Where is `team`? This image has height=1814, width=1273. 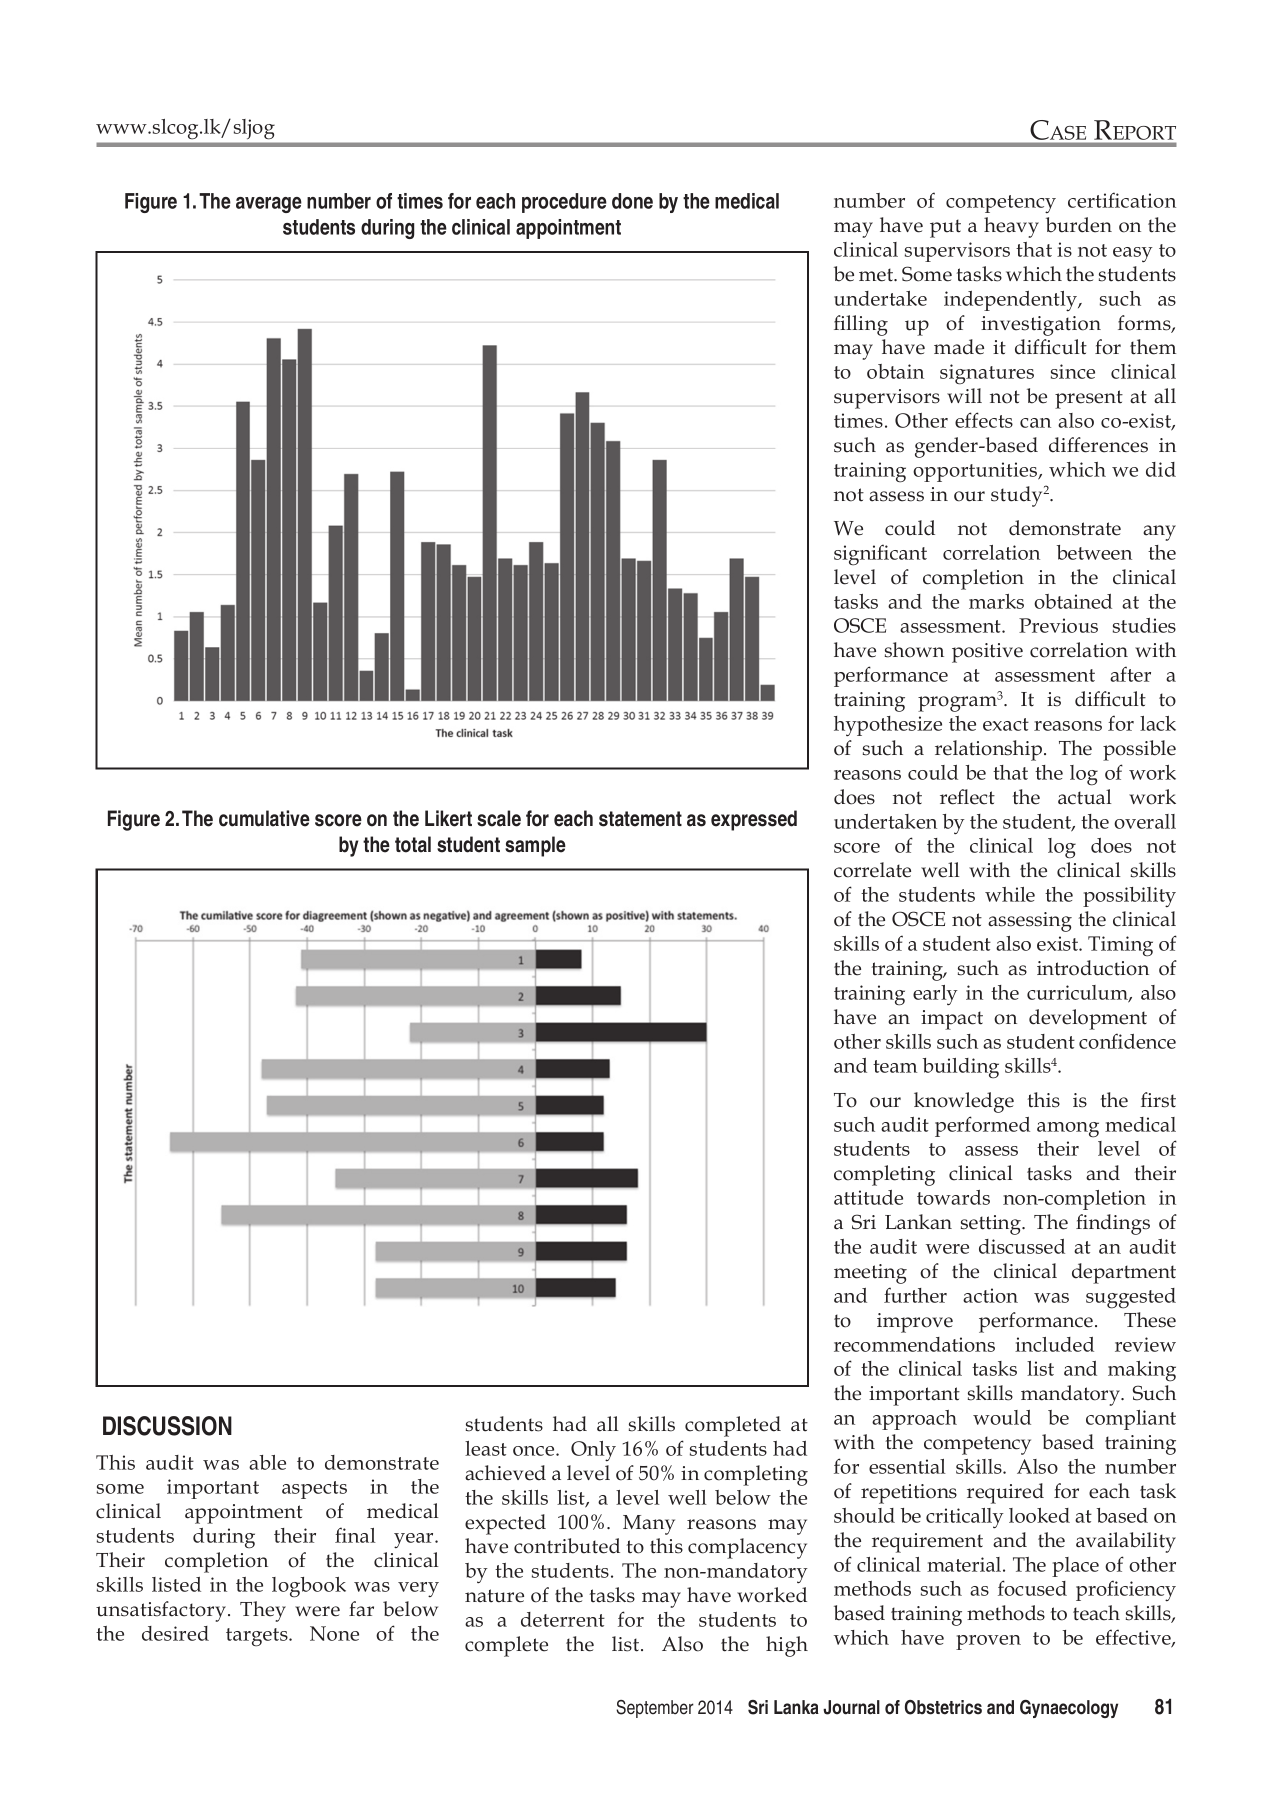
team is located at coordinates (895, 1066).
